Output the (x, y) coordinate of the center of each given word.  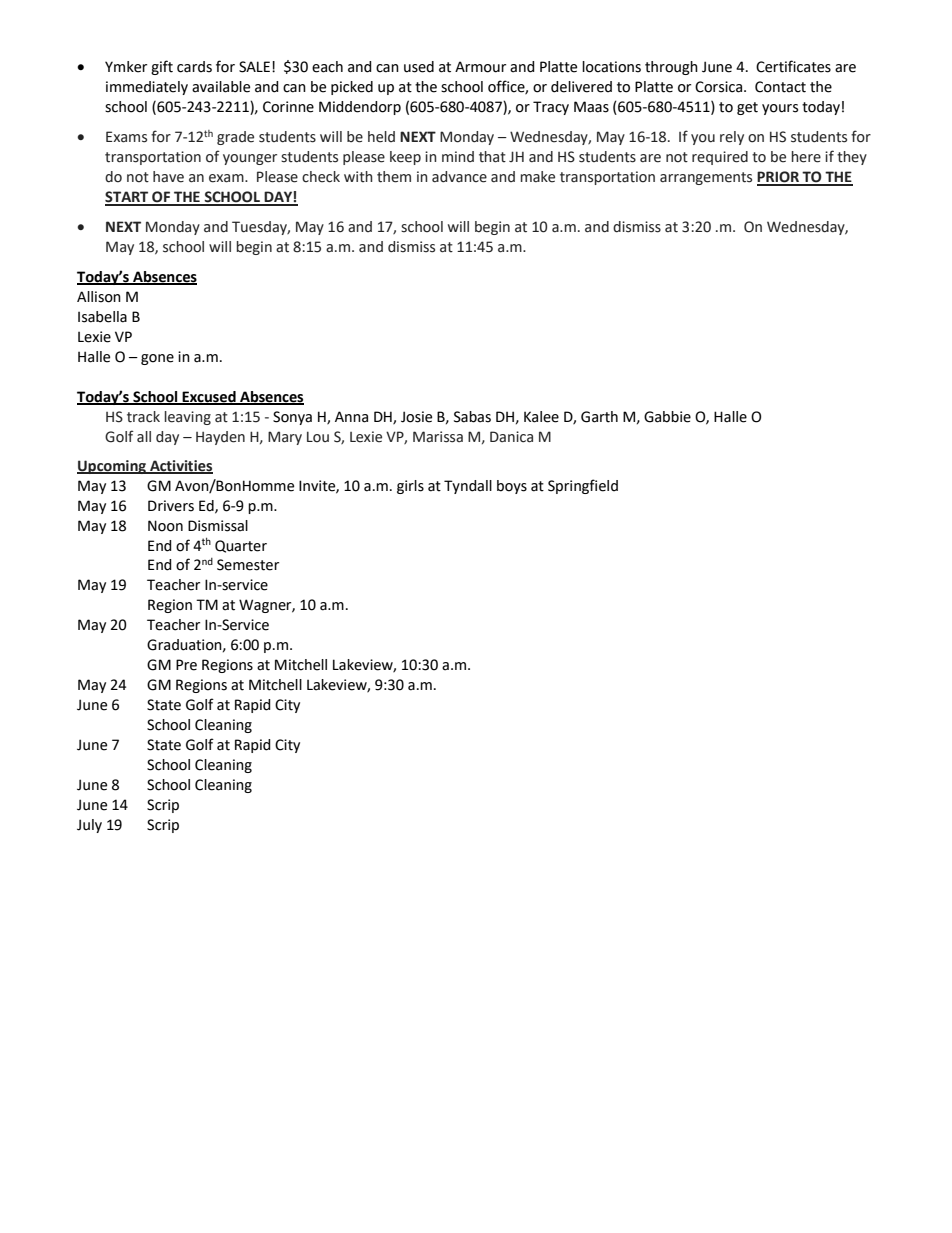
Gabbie (667, 417)
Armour (480, 67)
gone (157, 359)
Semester (248, 565)
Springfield (583, 486)
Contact (780, 87)
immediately (147, 88)
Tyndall (468, 487)
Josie (416, 417)
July (89, 826)
